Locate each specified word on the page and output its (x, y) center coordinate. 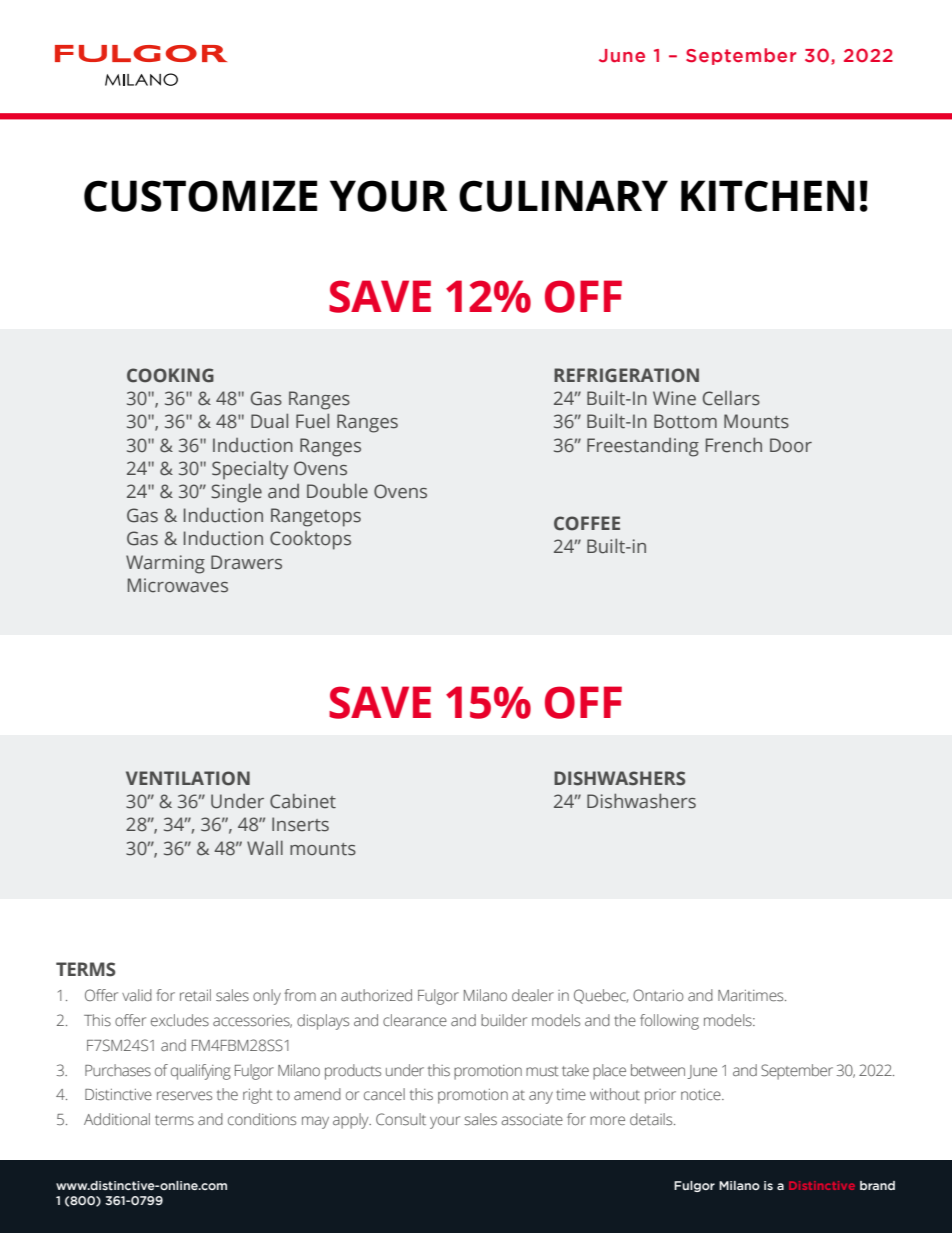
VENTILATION (188, 778)
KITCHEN (767, 196)
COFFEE (587, 523)
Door (791, 445)
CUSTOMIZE (200, 196)
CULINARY (563, 196)
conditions (262, 1119)
